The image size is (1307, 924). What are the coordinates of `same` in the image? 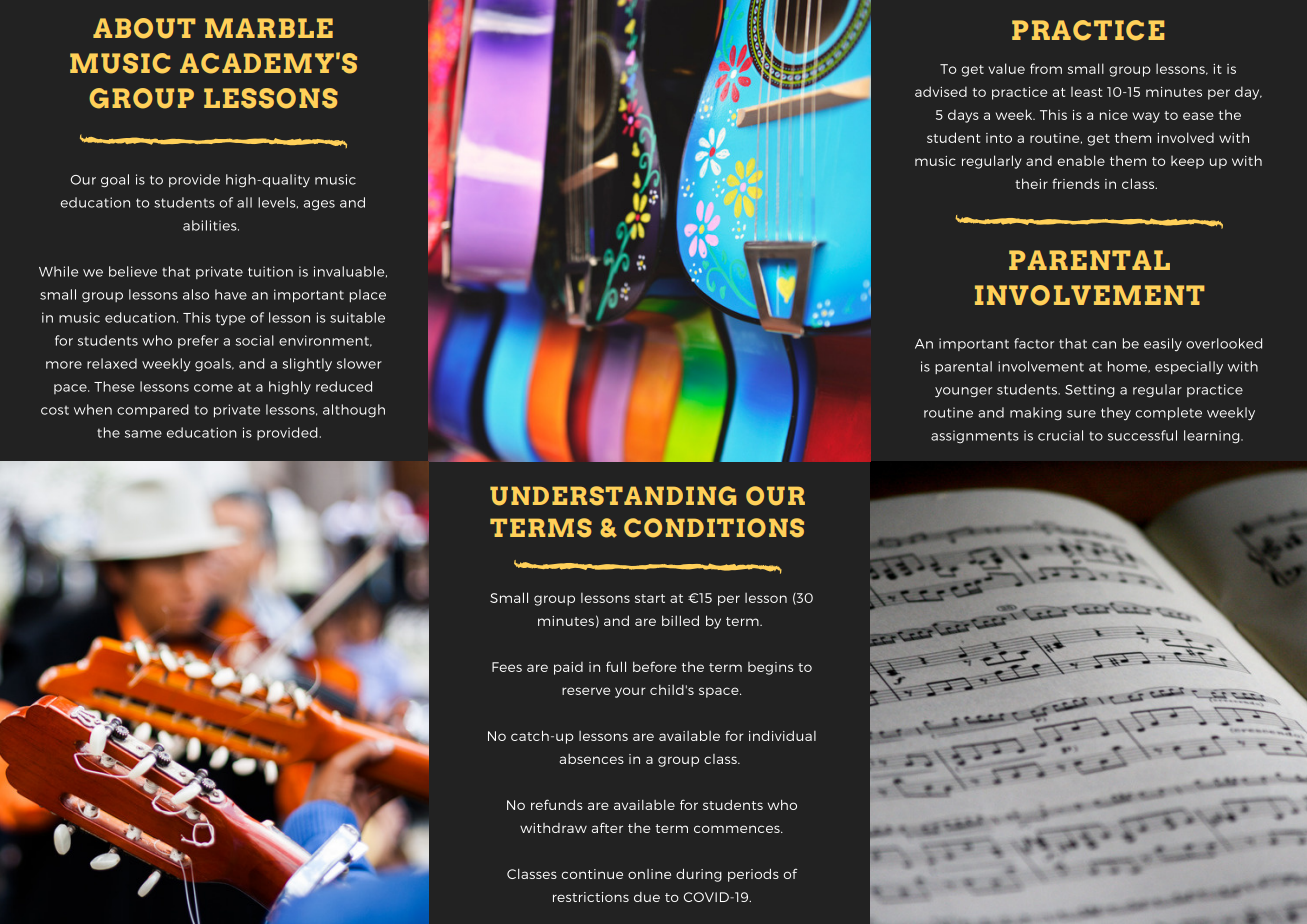 It's located at (143, 434).
